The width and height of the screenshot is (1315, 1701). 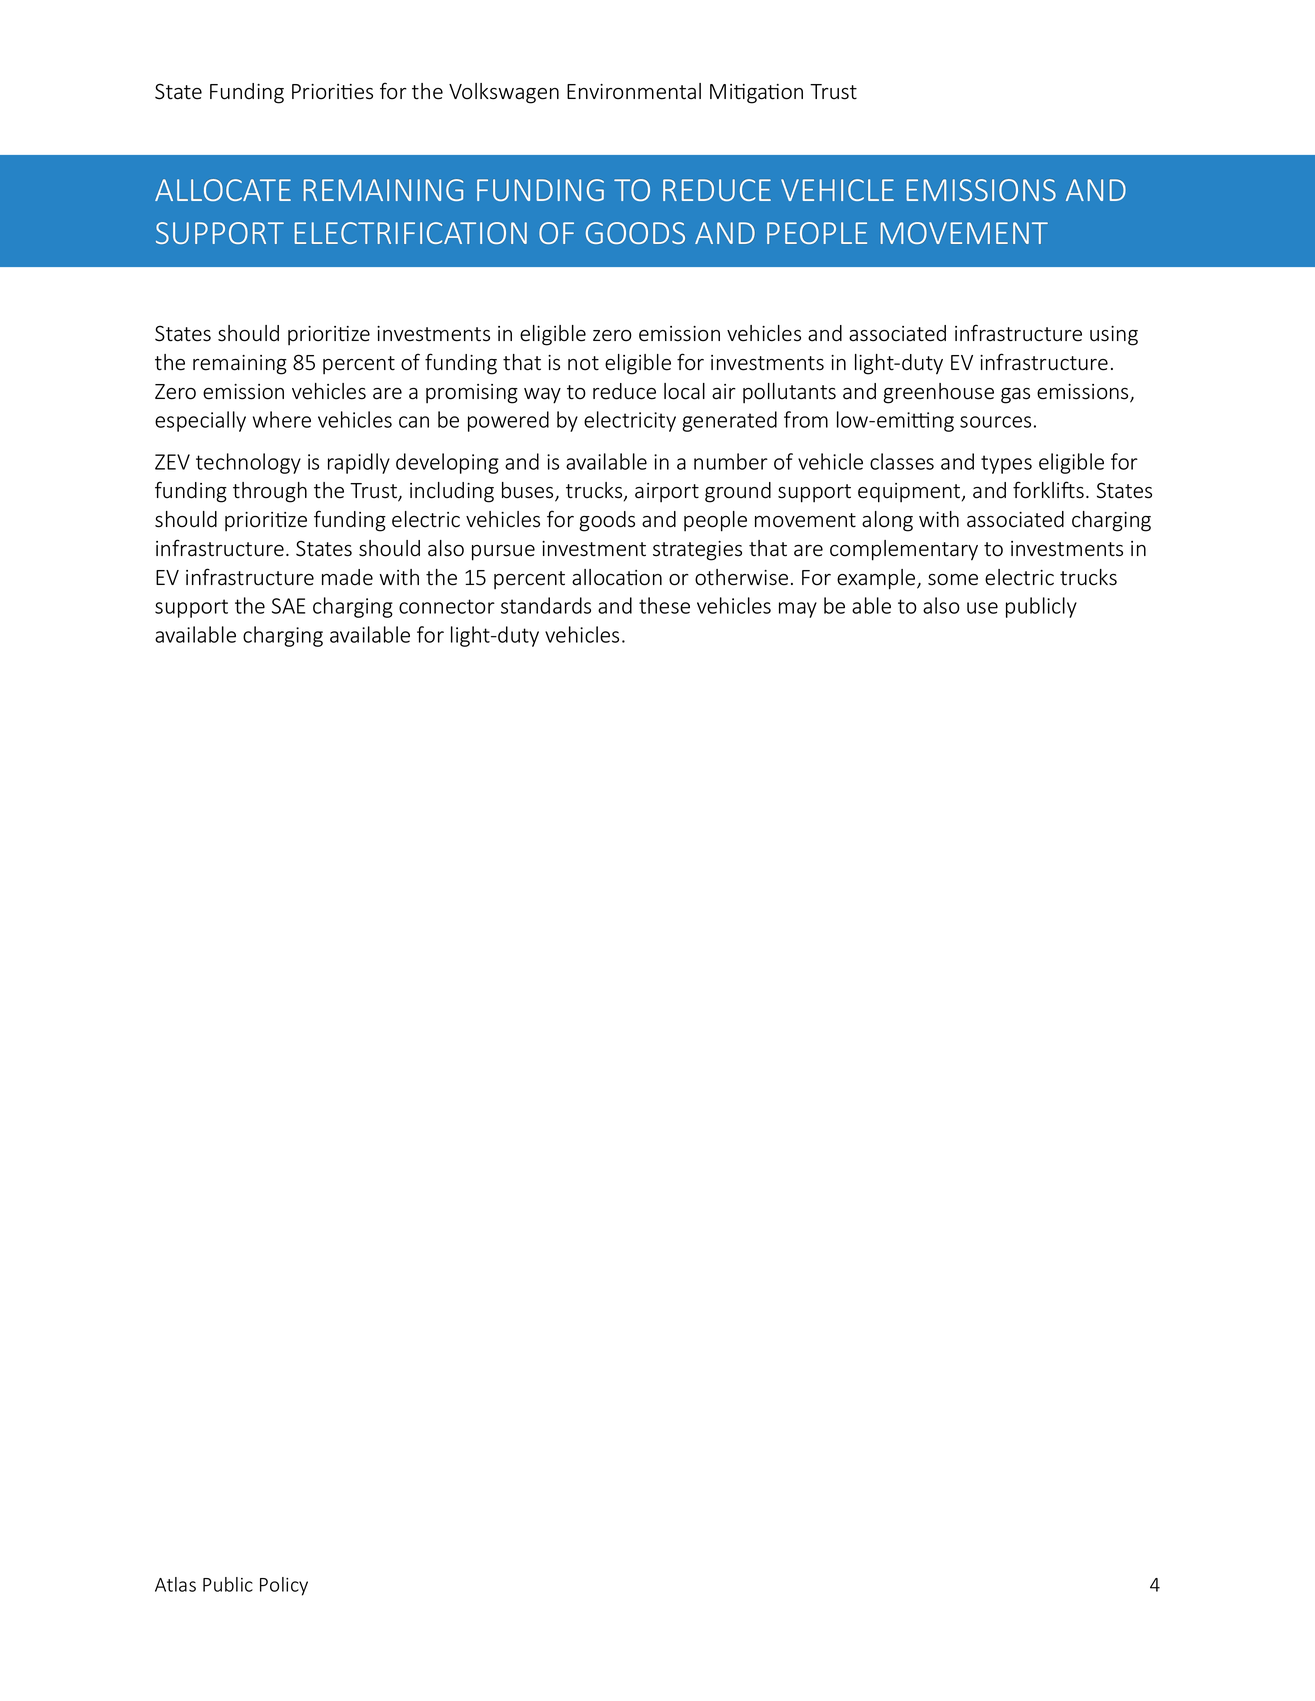 What do you see at coordinates (175, 1584) in the screenshot?
I see `Atlas` at bounding box center [175, 1584].
